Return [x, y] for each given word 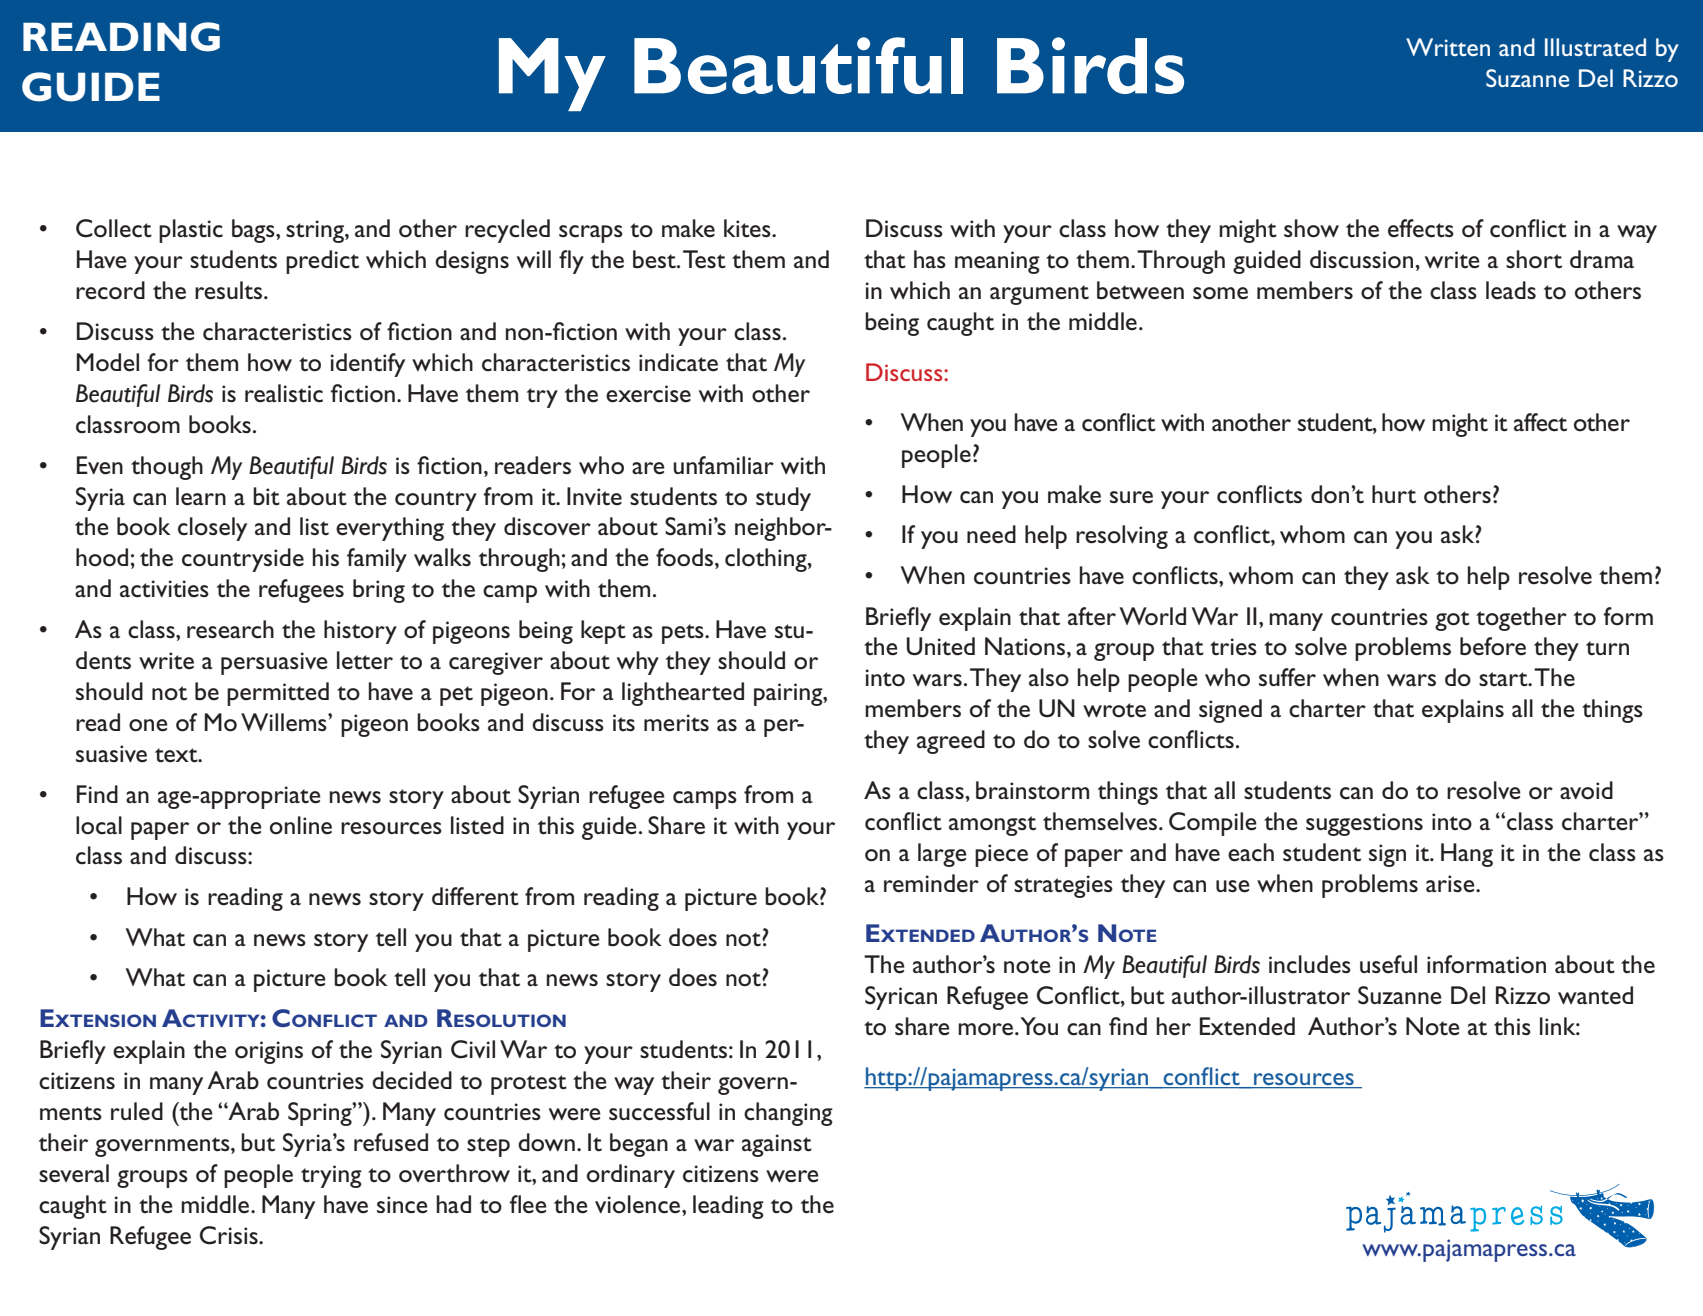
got [1452, 621]
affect [1540, 422]
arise [1451, 884]
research [230, 629]
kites [748, 228]
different [475, 896]
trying [331, 1176]
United [941, 646]
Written [1448, 47]
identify [368, 365]
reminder [931, 883]
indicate [678, 362]
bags [254, 231]
